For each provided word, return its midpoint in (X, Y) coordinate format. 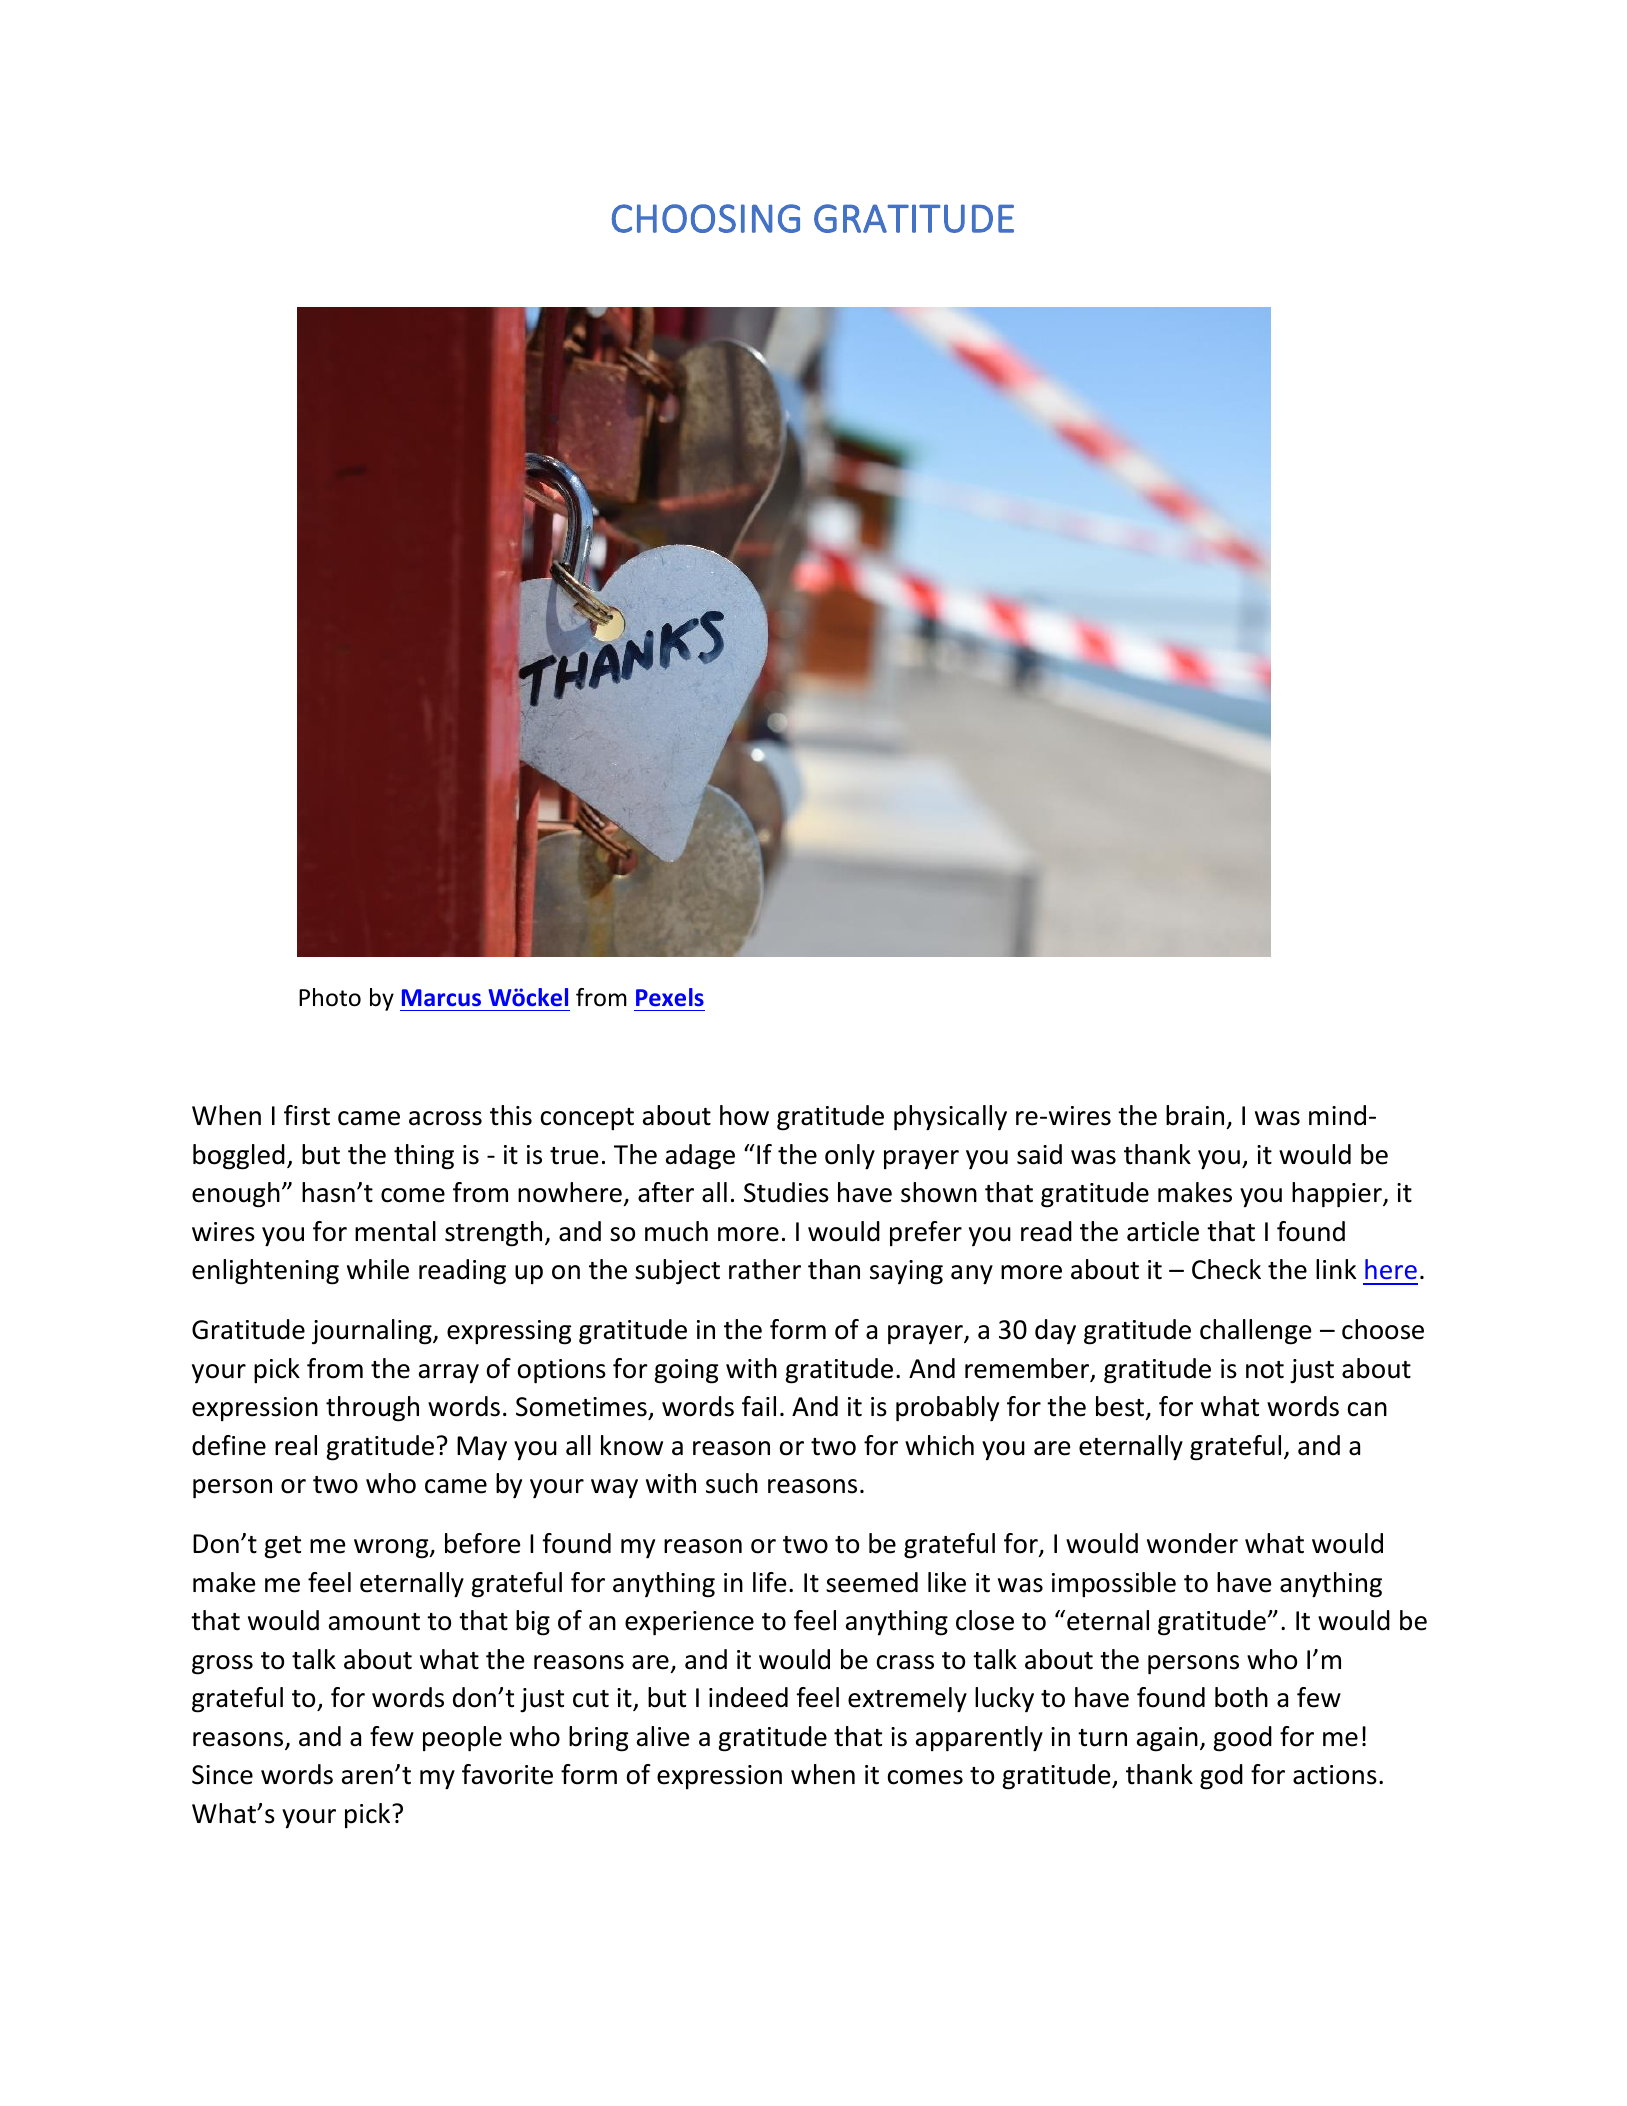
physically (950, 1118)
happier (1338, 1195)
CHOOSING (706, 218)
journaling (373, 1332)
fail (759, 1406)
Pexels (670, 997)
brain (1195, 1115)
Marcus (441, 997)
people (462, 1739)
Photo (330, 997)
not (1265, 1370)
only (850, 1157)
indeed (748, 1697)
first (307, 1115)
